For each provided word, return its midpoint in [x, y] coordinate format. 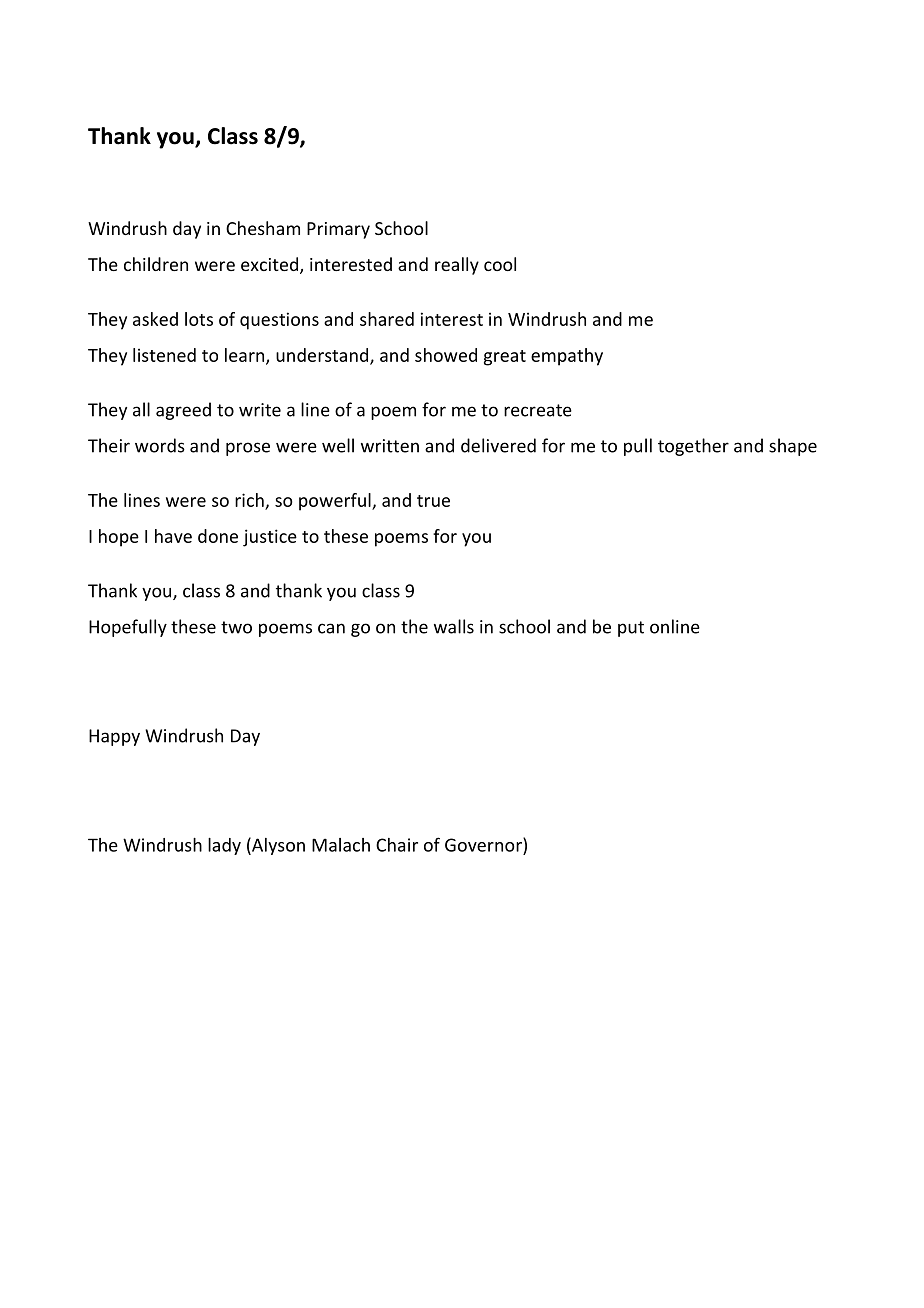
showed [446, 355]
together [693, 447]
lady [224, 846]
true [433, 501]
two [236, 627]
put [631, 629]
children [156, 264]
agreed [183, 411]
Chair [397, 845]
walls [454, 626]
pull [638, 447]
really [457, 266]
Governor [484, 844]
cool [500, 264]
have [173, 536]
